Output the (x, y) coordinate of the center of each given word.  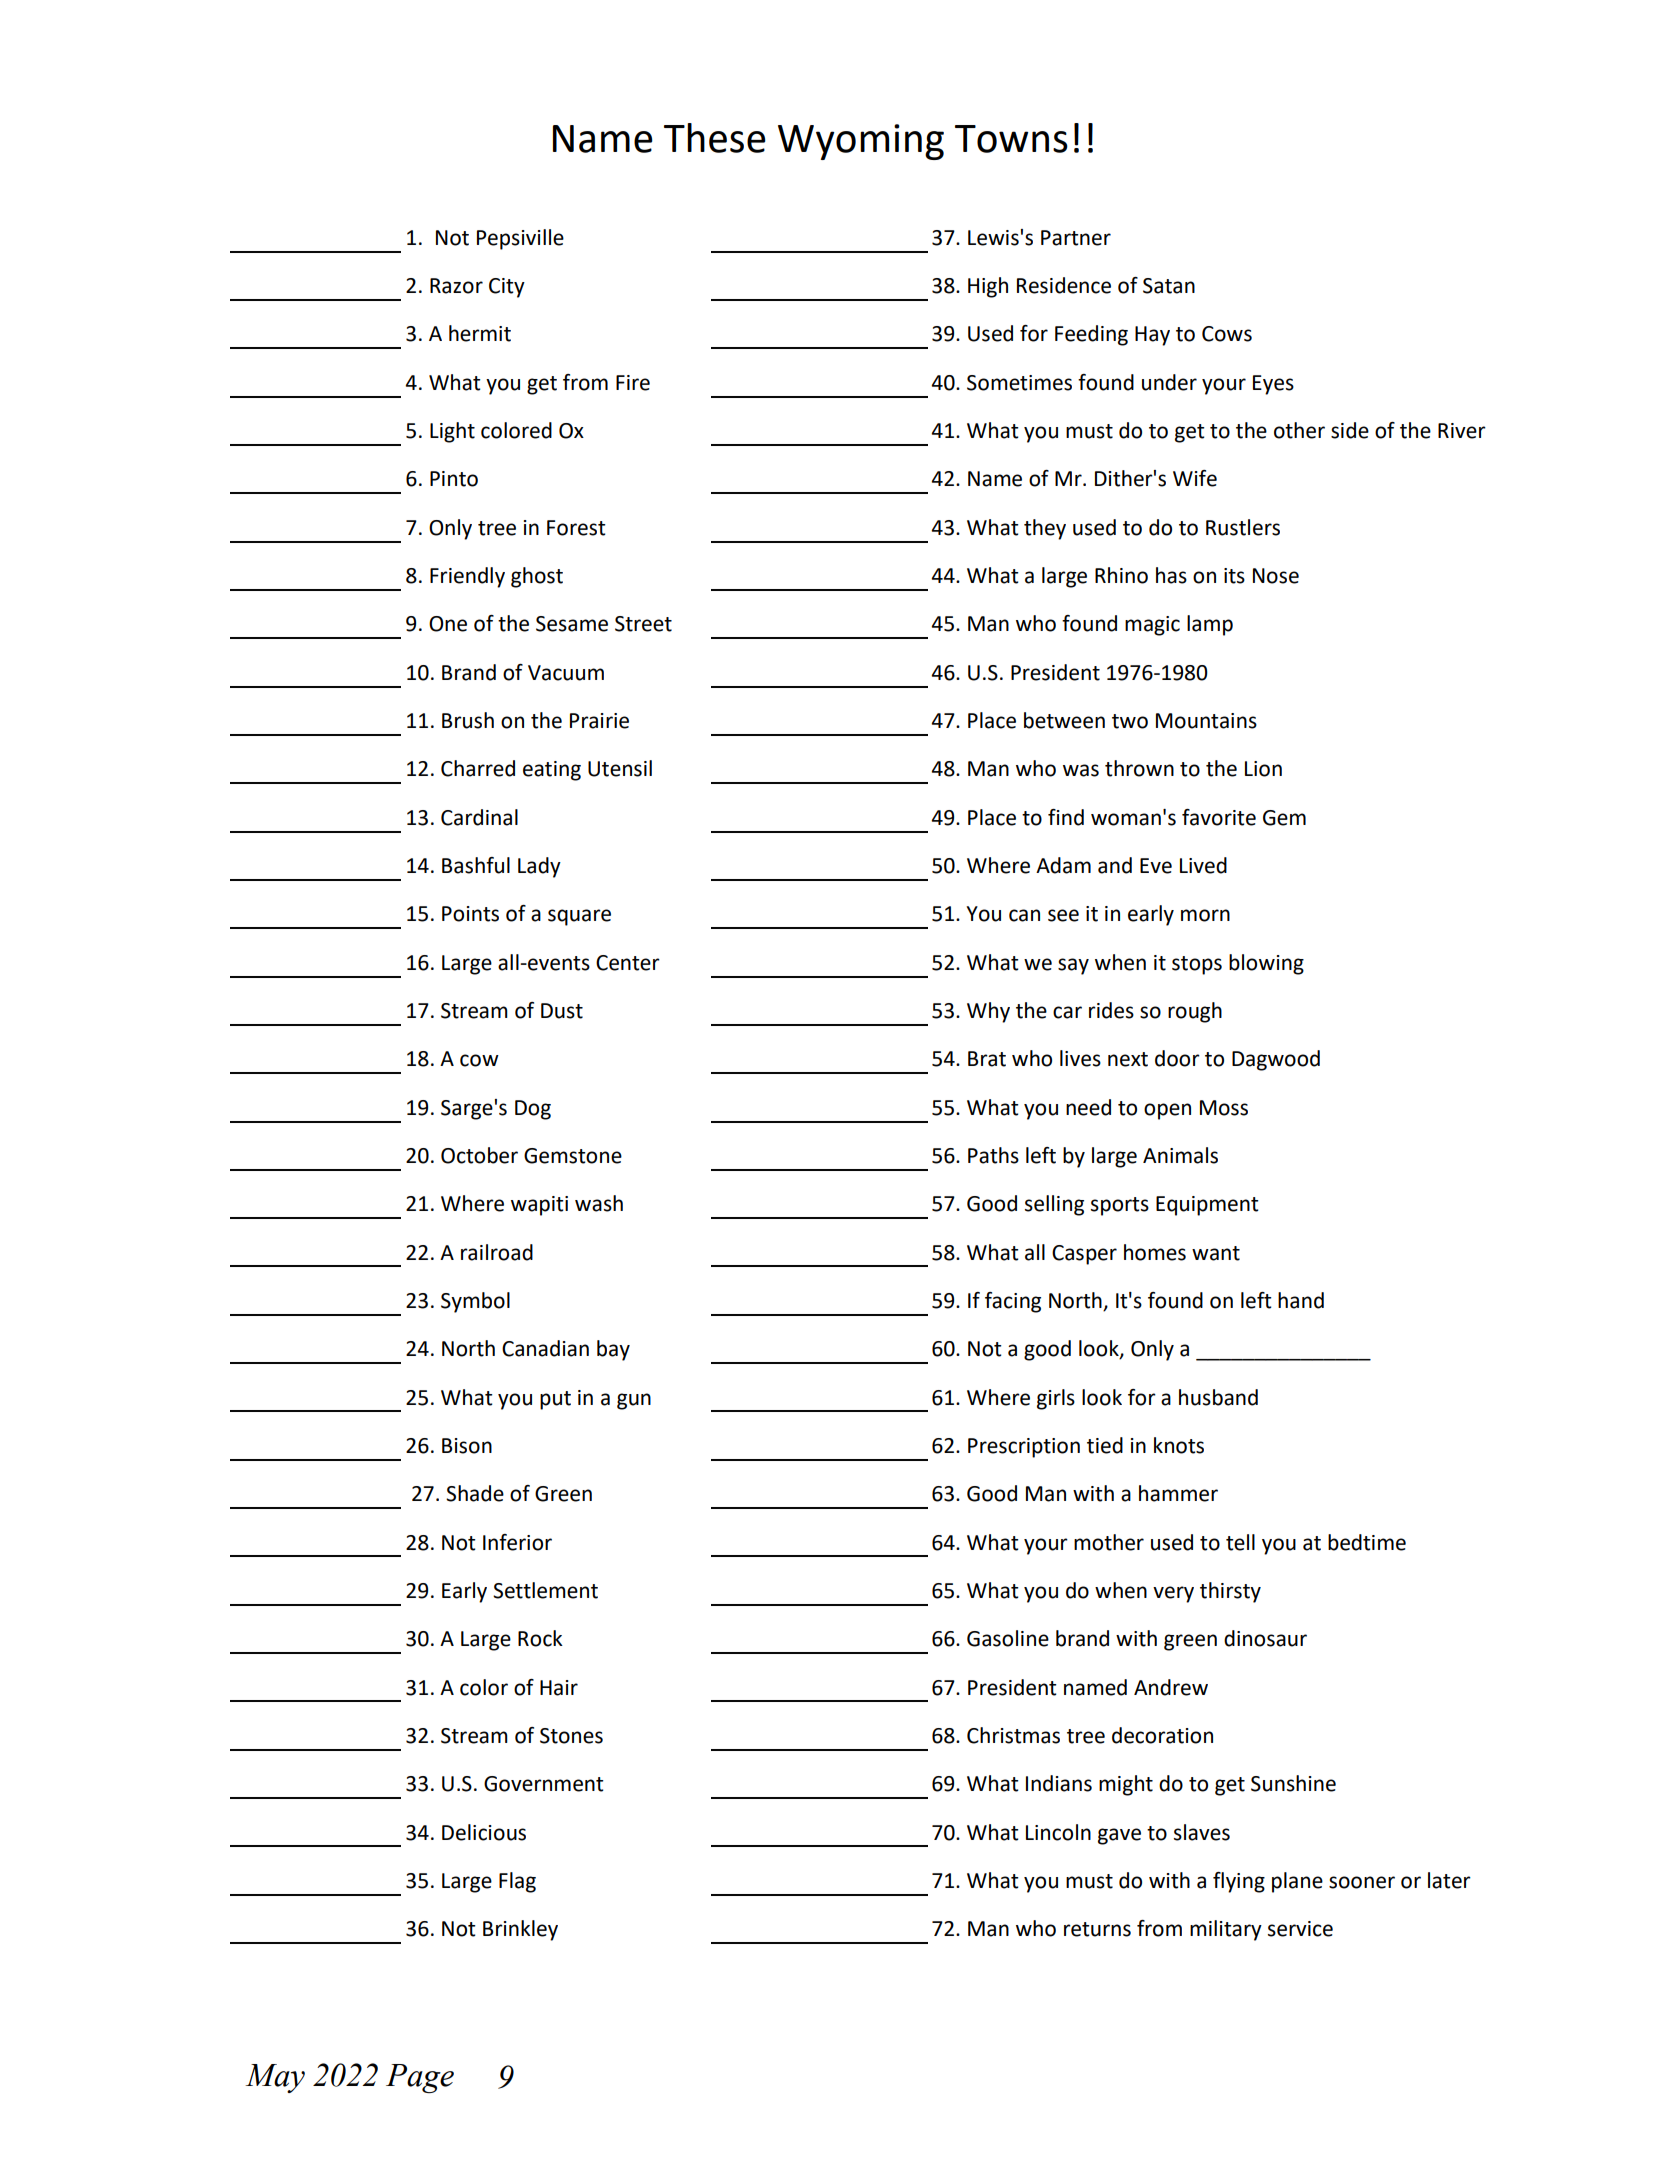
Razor (456, 286)
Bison (467, 1446)
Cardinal (479, 817)
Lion (1263, 769)
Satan (1169, 286)
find (1066, 817)
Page (420, 2078)
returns (1097, 1929)
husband (1218, 1397)
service (1300, 1929)
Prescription (1024, 1448)
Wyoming (861, 142)
